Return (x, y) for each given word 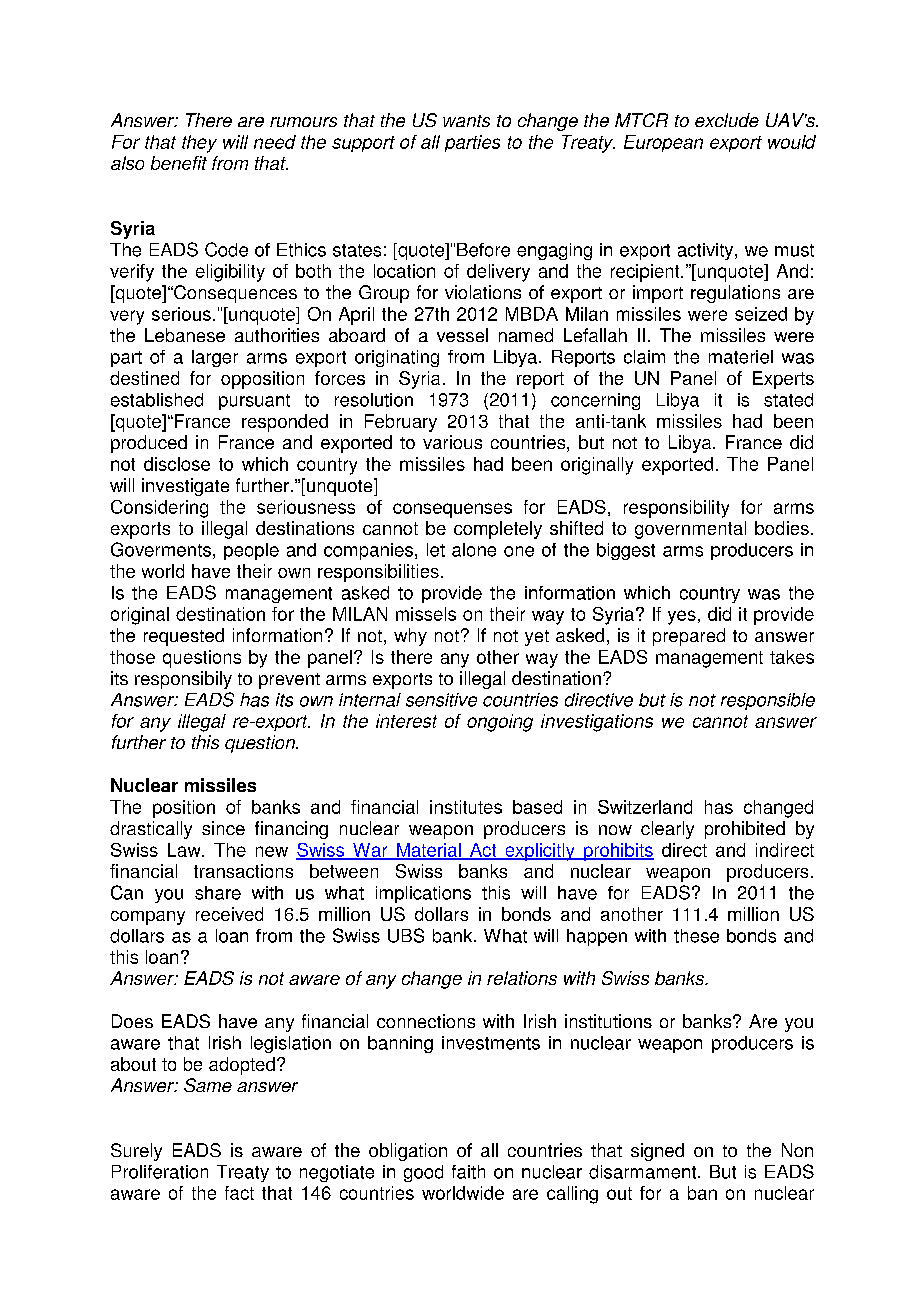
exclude (727, 120)
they (199, 144)
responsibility (676, 509)
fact (239, 1193)
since (223, 828)
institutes (466, 807)
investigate (185, 487)
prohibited (745, 830)
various (452, 442)
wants (466, 121)
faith (468, 1172)
